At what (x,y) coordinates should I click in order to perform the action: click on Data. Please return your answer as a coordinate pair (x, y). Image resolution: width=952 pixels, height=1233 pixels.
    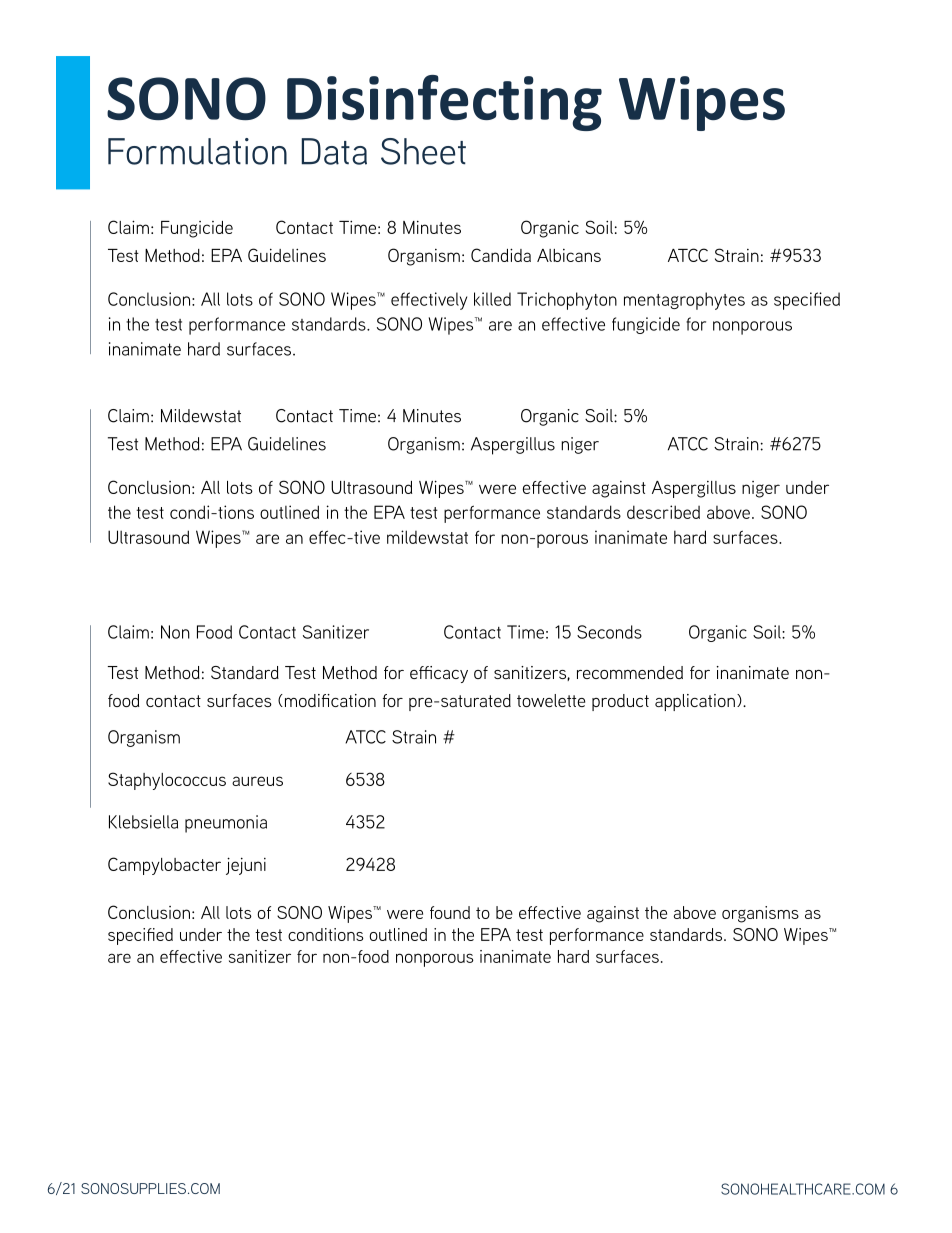
    Looking at the image, I should click on (334, 151).
